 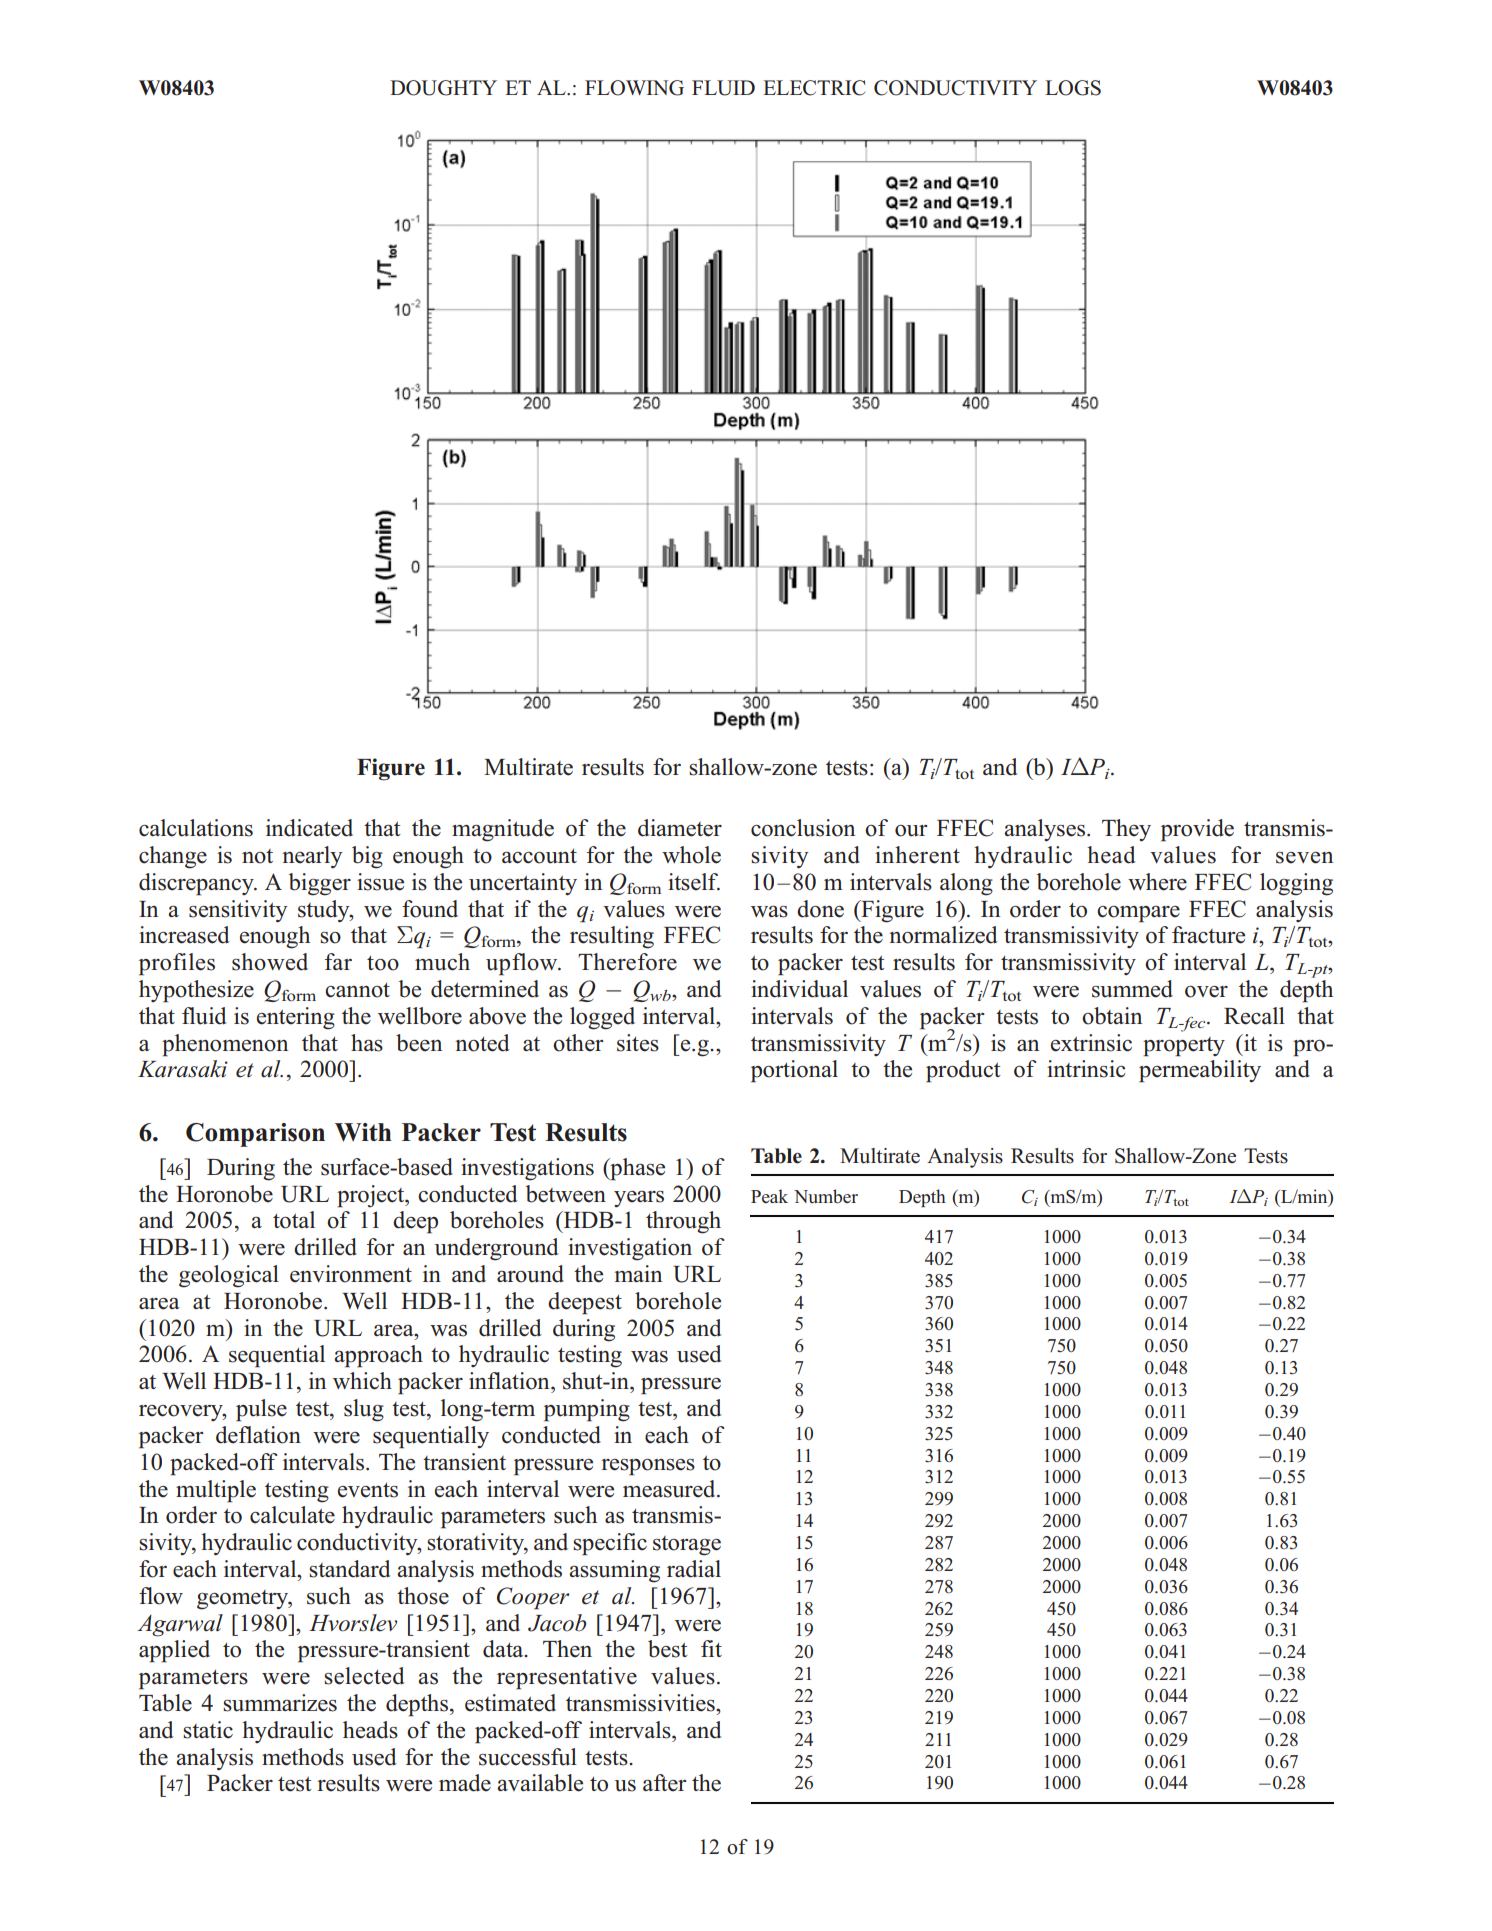 I want to click on permeability, so click(x=1200, y=1071).
